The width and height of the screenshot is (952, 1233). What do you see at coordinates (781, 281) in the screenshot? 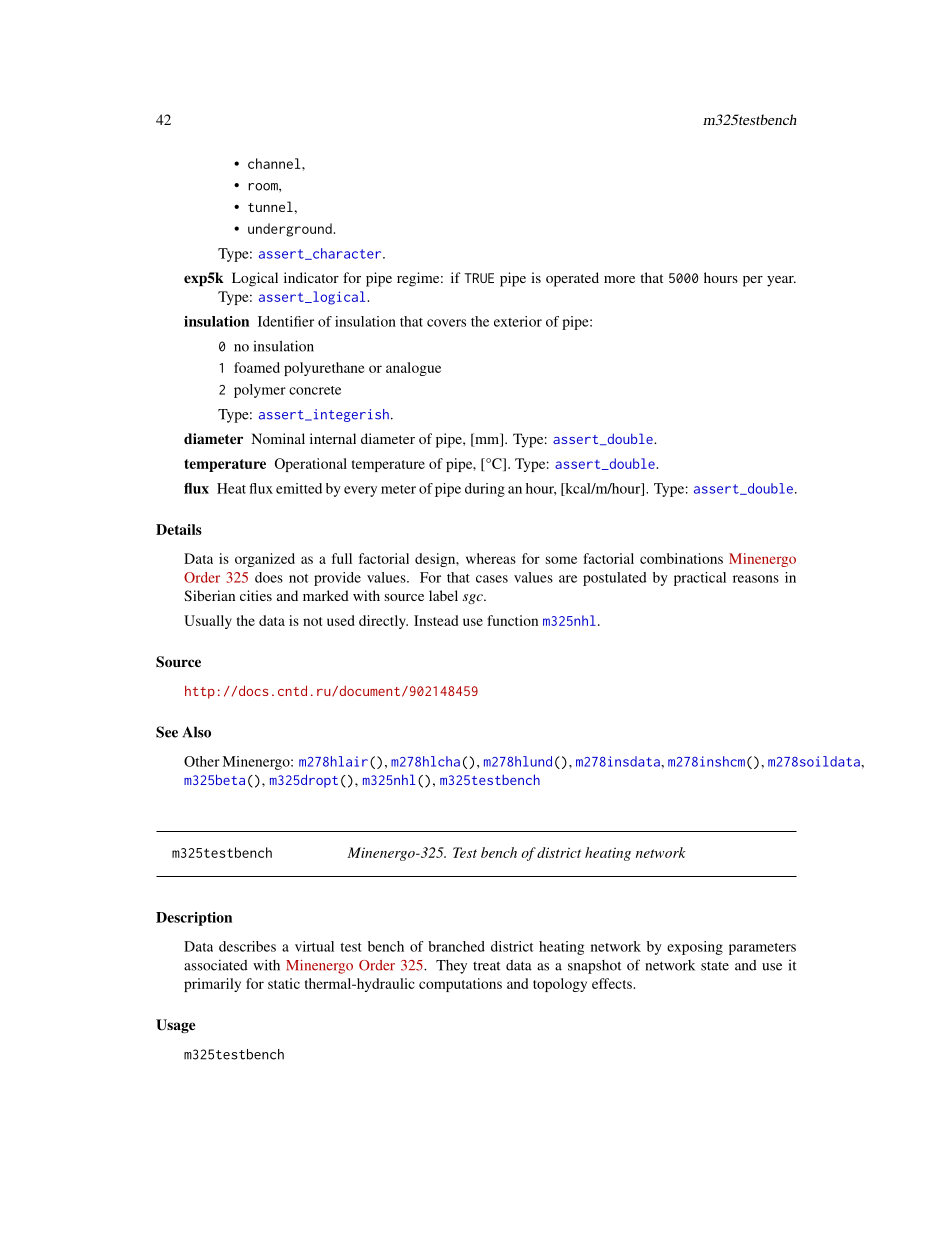
I see `year` at bounding box center [781, 281].
